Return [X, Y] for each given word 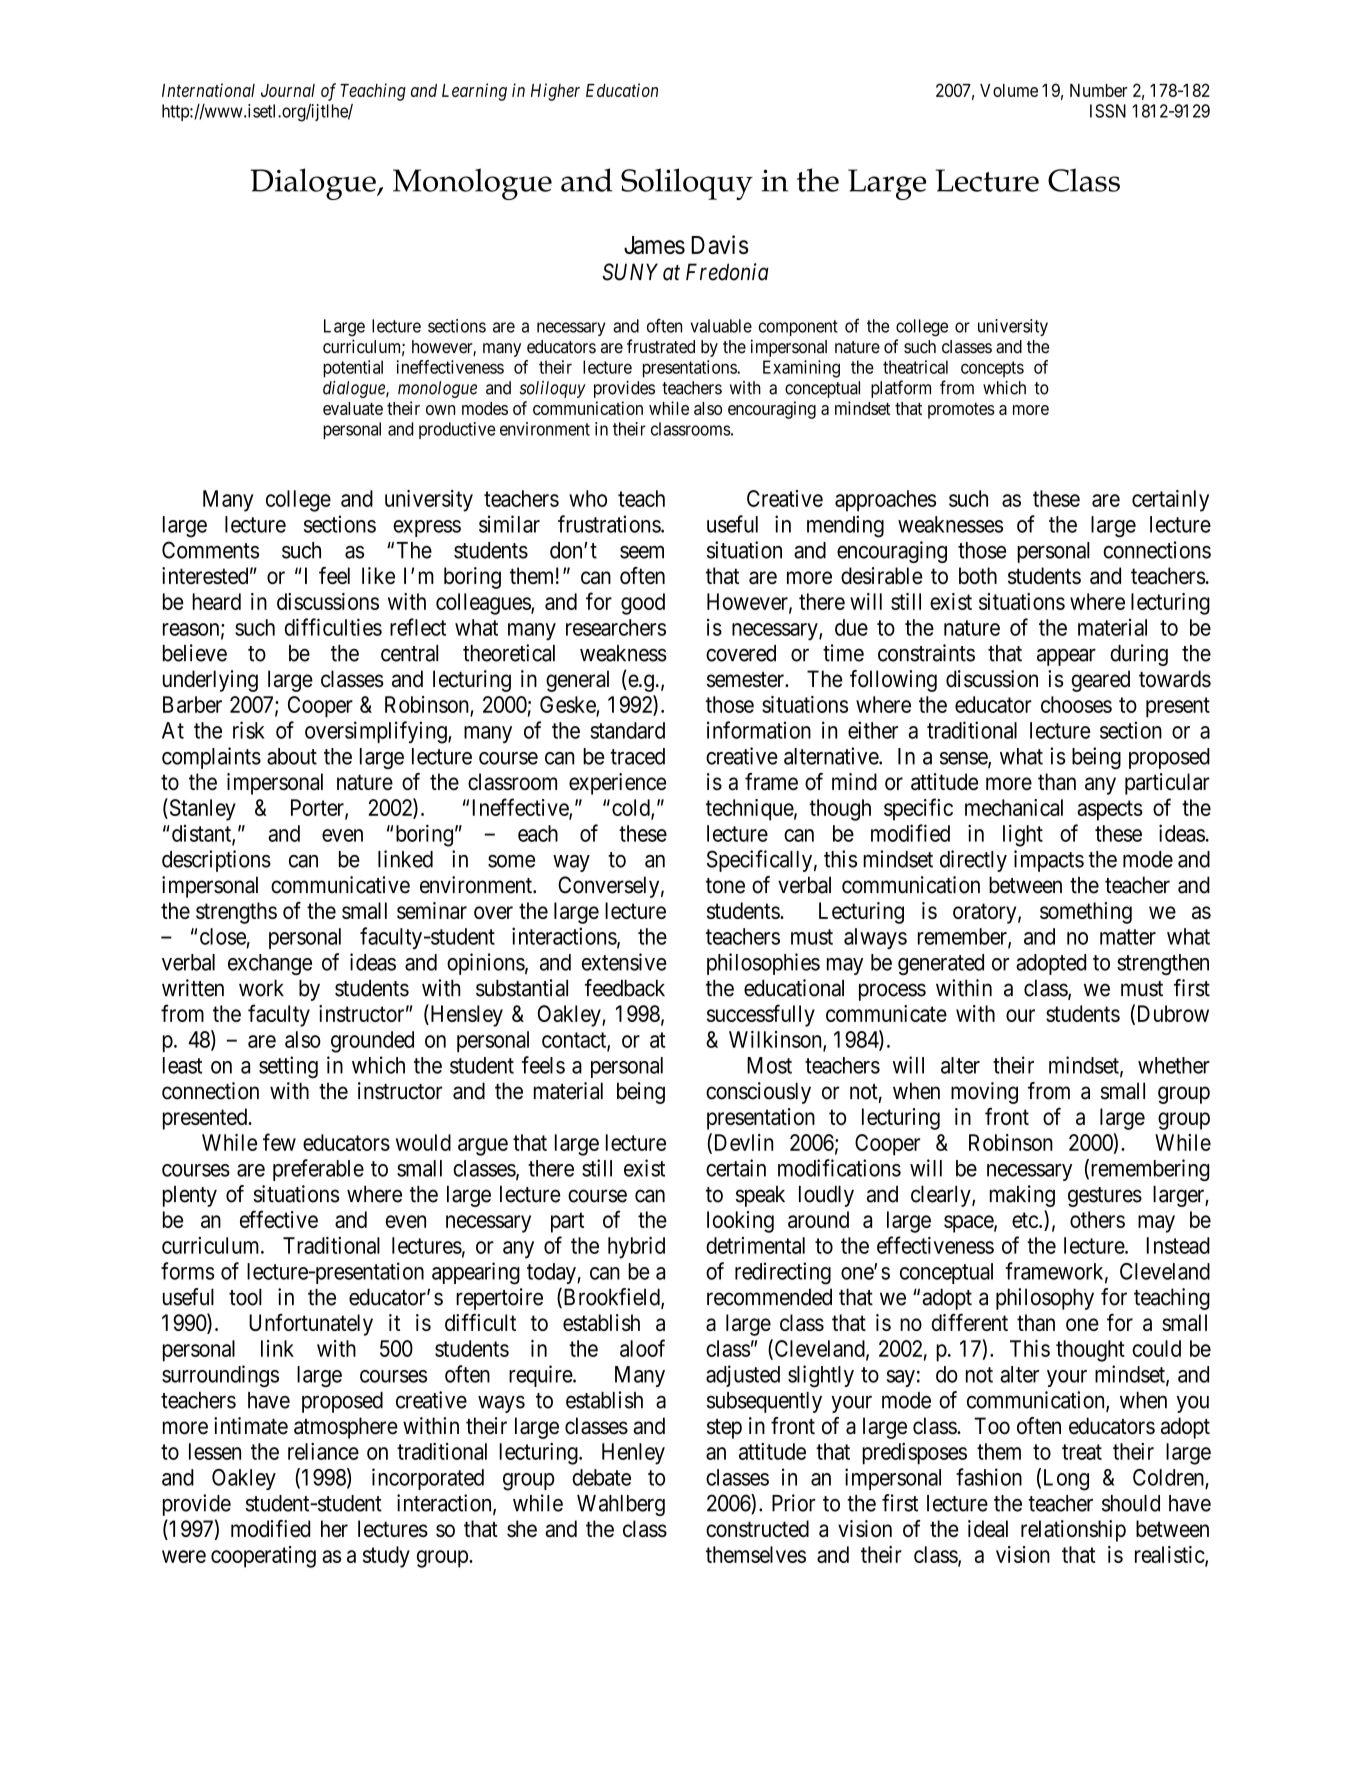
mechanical [1014, 807]
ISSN [1108, 111]
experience [617, 784]
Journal [288, 90]
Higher [555, 92]
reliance [323, 1451]
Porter [318, 808]
